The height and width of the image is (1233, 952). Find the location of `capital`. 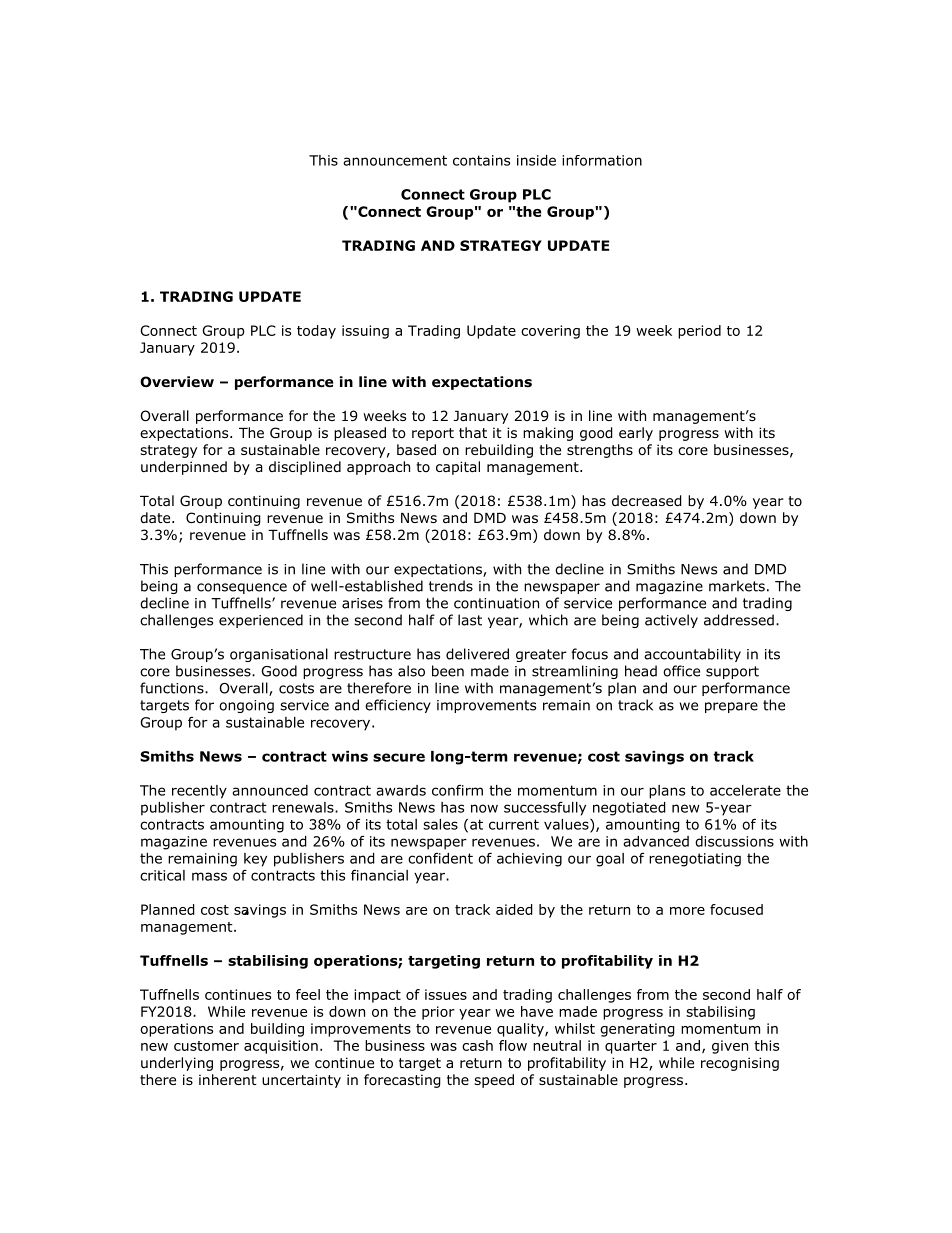

capital is located at coordinates (458, 468).
